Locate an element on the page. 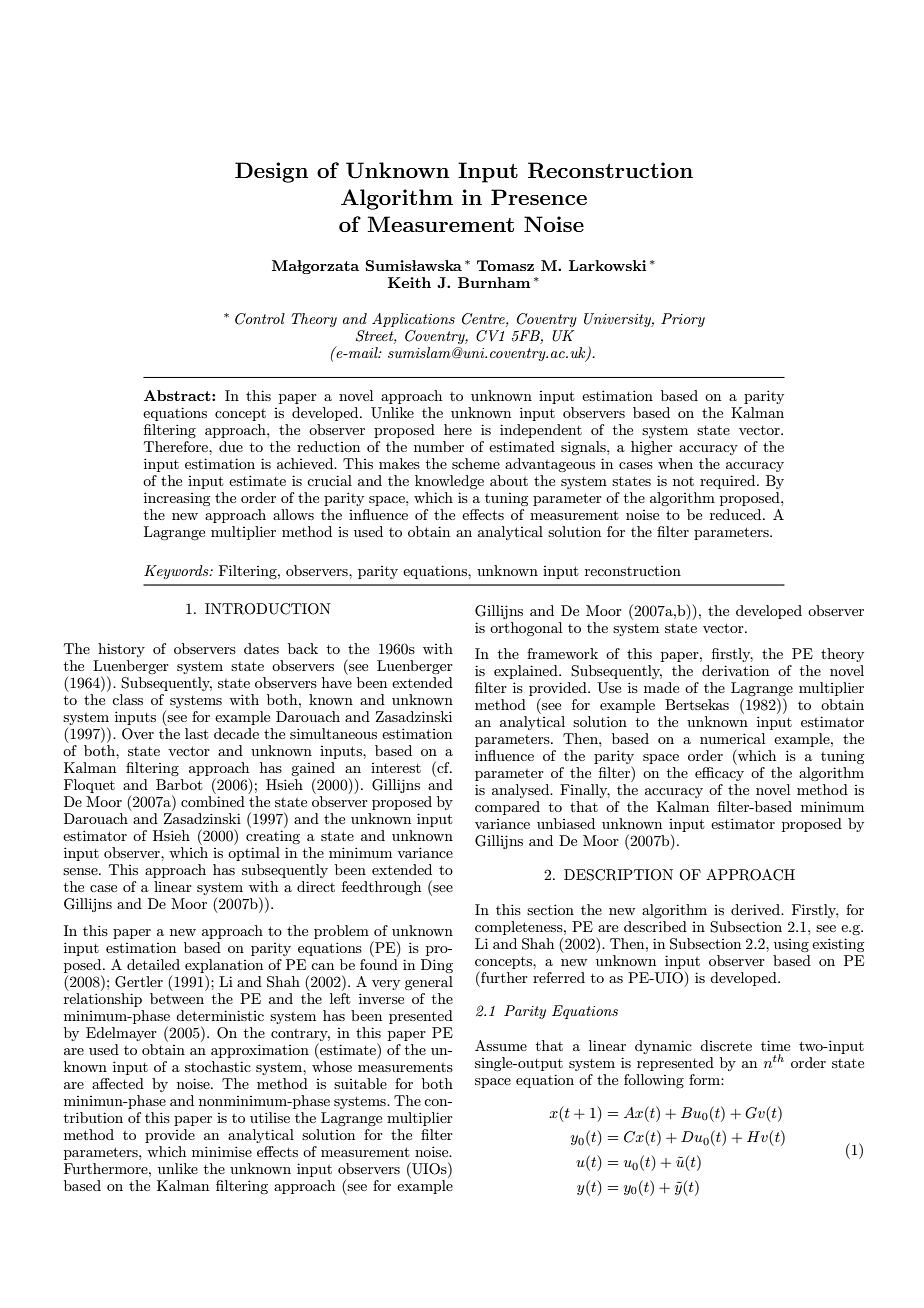 Image resolution: width=924 pixels, height=1308 pixels. history is located at coordinates (121, 650).
